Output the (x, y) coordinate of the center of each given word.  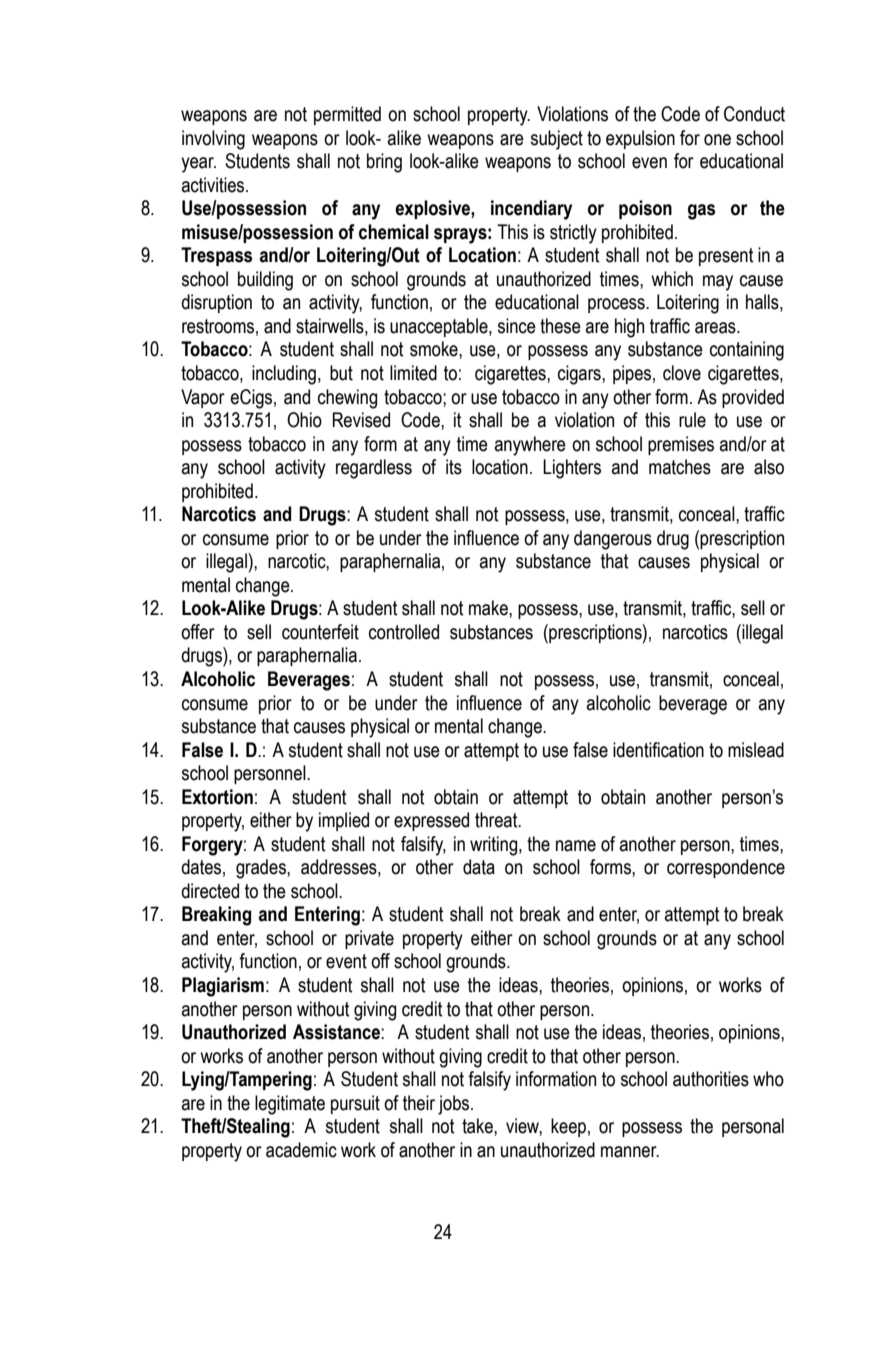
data (479, 867)
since (517, 326)
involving (213, 140)
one (717, 140)
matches (680, 467)
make (489, 608)
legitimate (290, 1105)
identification (658, 750)
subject (557, 140)
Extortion (217, 797)
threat (497, 820)
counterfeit (320, 632)
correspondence (726, 868)
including (284, 375)
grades (262, 869)
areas (716, 328)
